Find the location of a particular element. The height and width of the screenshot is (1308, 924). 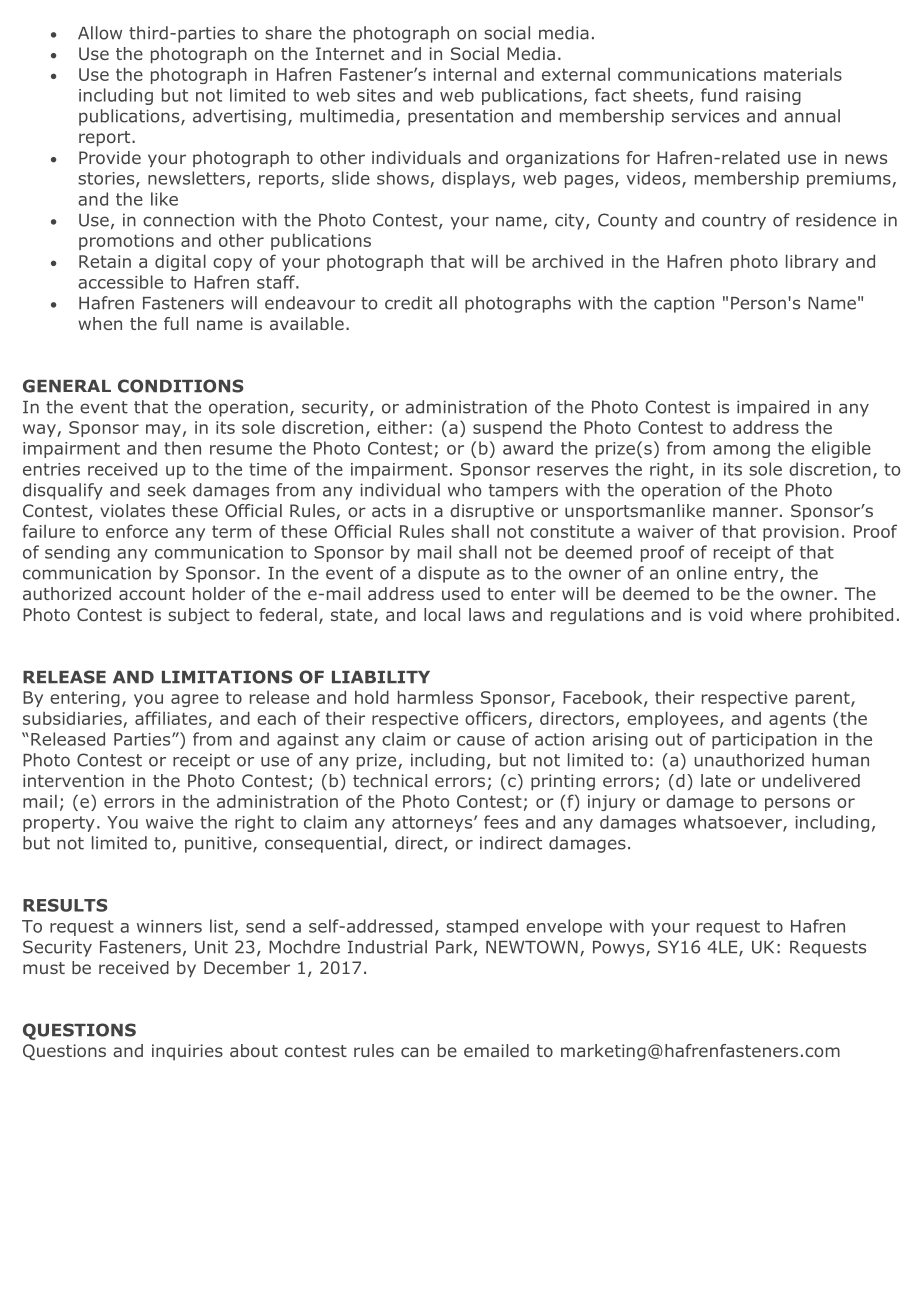

impaired is located at coordinates (773, 408).
